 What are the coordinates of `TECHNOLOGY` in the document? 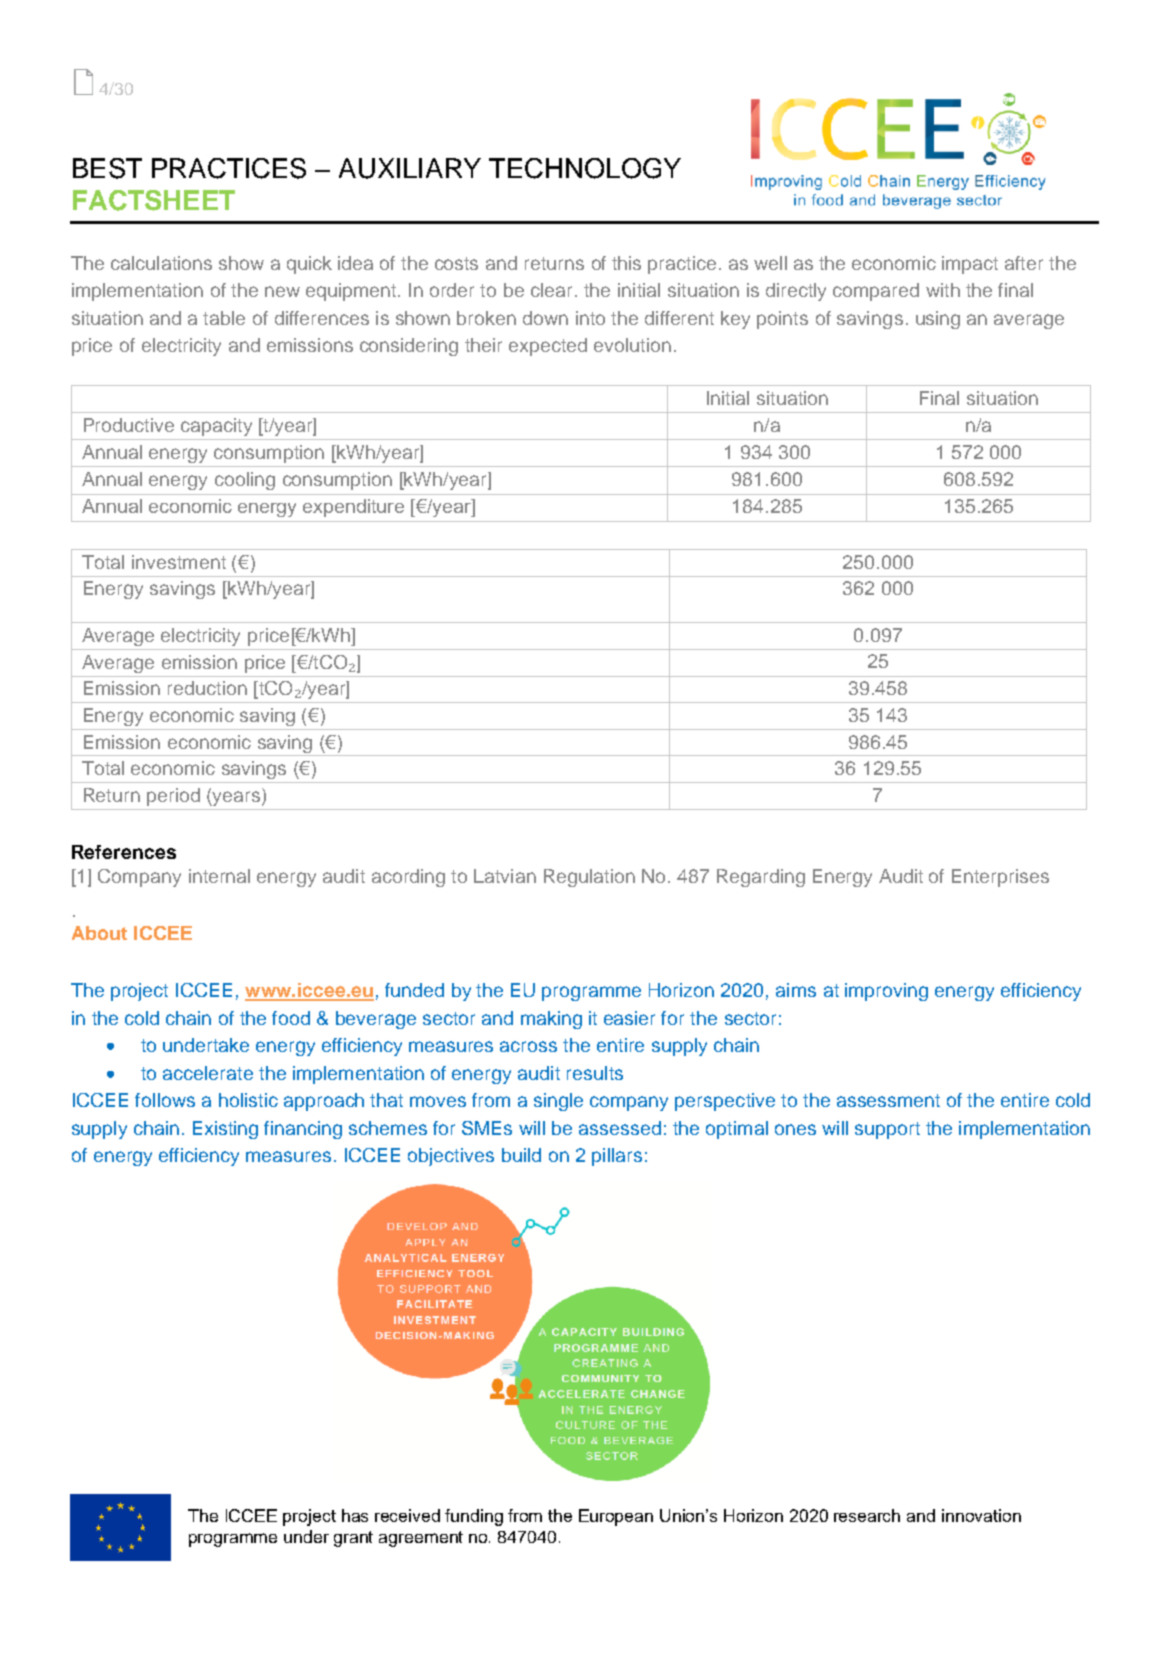 It's located at (585, 168).
